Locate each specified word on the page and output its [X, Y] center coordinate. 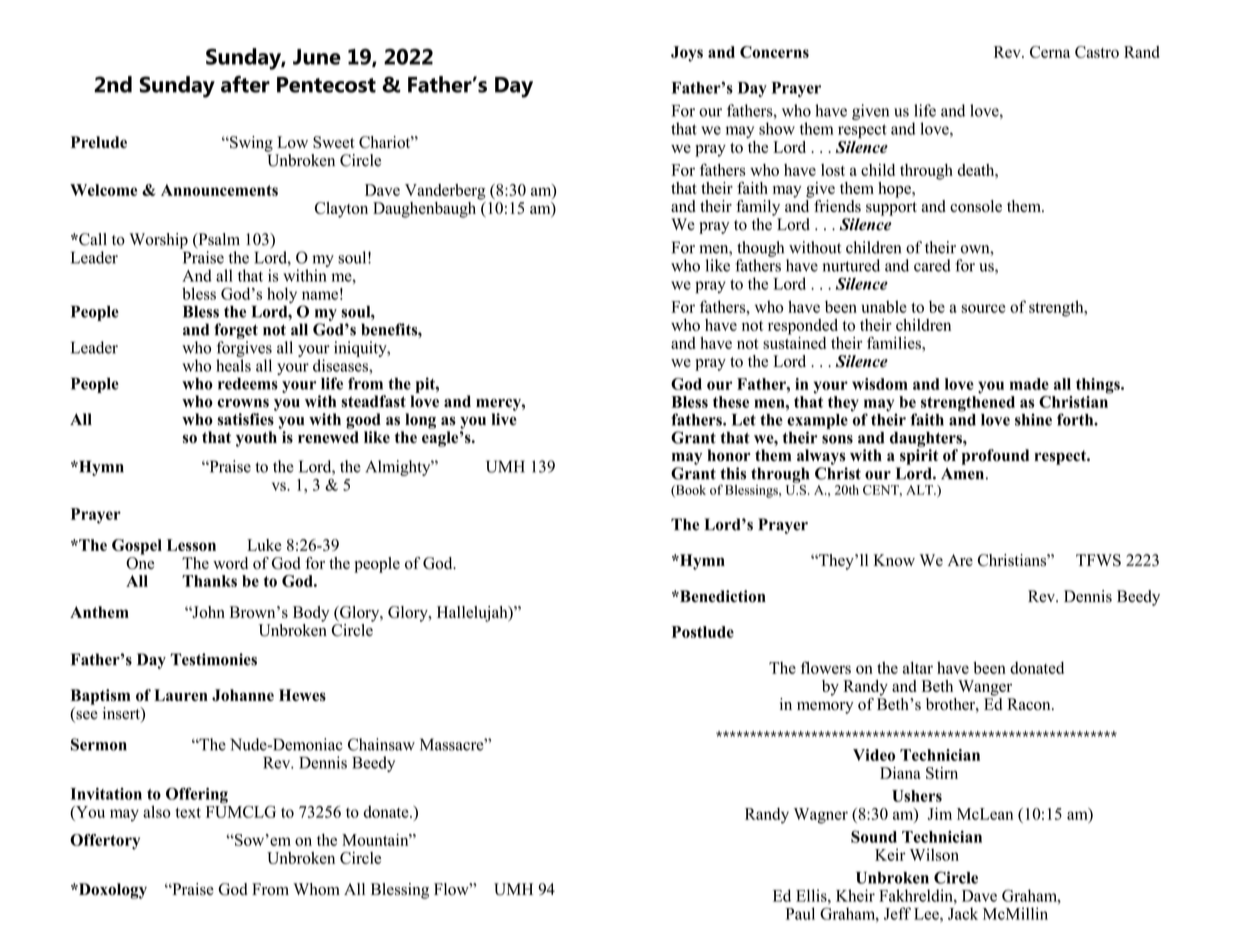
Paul [800, 913]
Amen [962, 474]
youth [256, 439]
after [245, 84]
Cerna [1050, 52]
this [733, 473]
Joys [687, 54]
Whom [316, 889]
